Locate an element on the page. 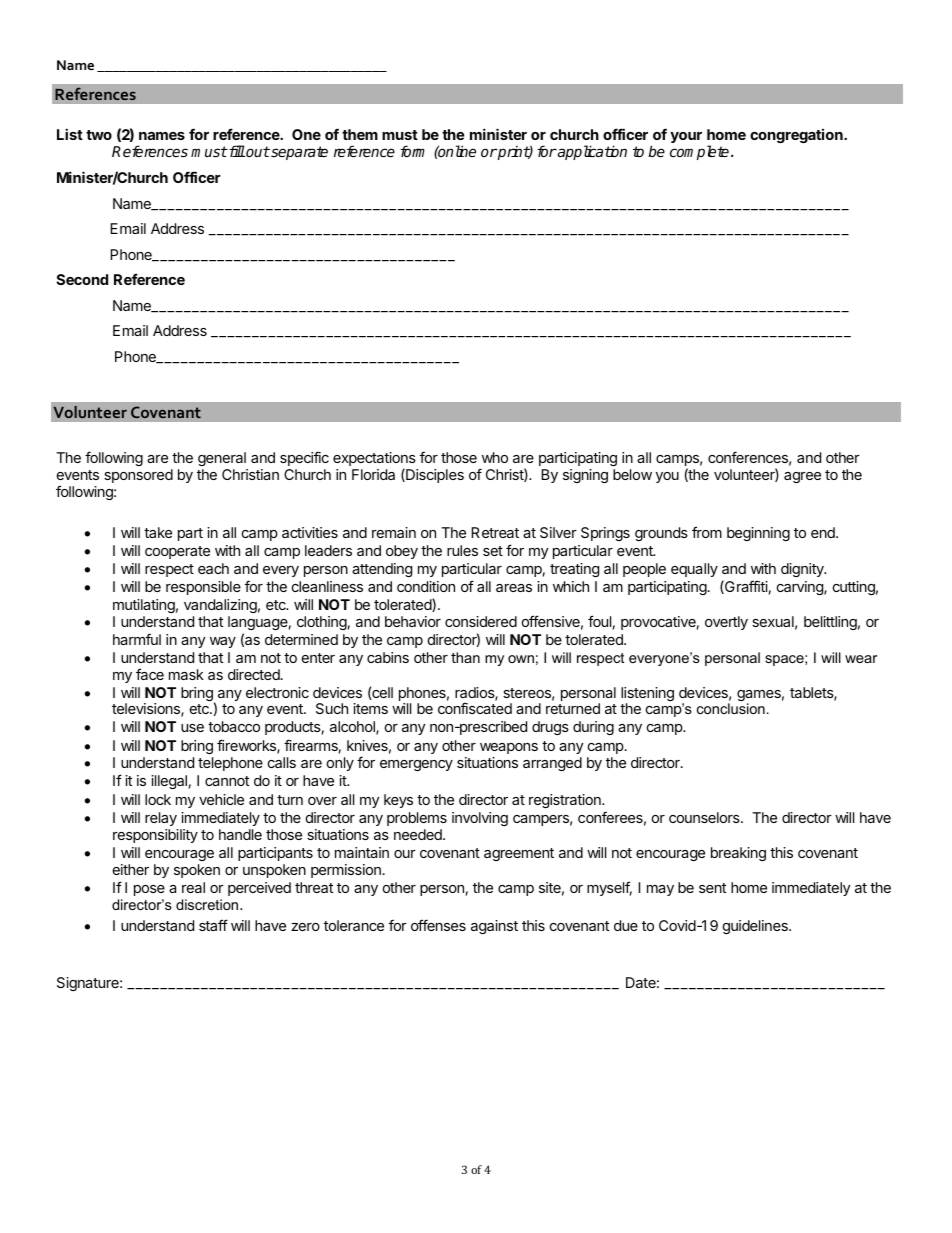  congregation is located at coordinates (797, 136).
